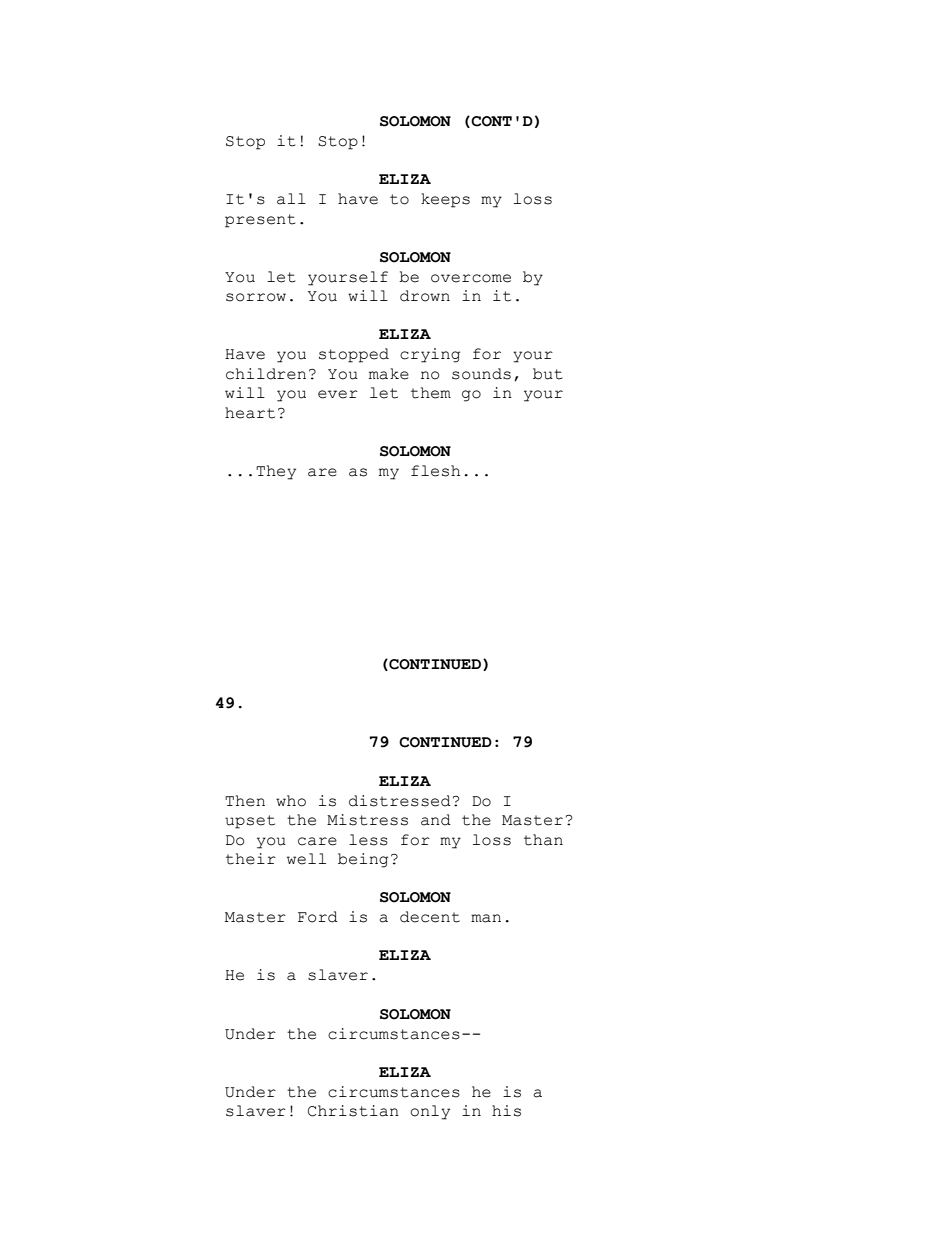  I want to click on who, so click(291, 801).
